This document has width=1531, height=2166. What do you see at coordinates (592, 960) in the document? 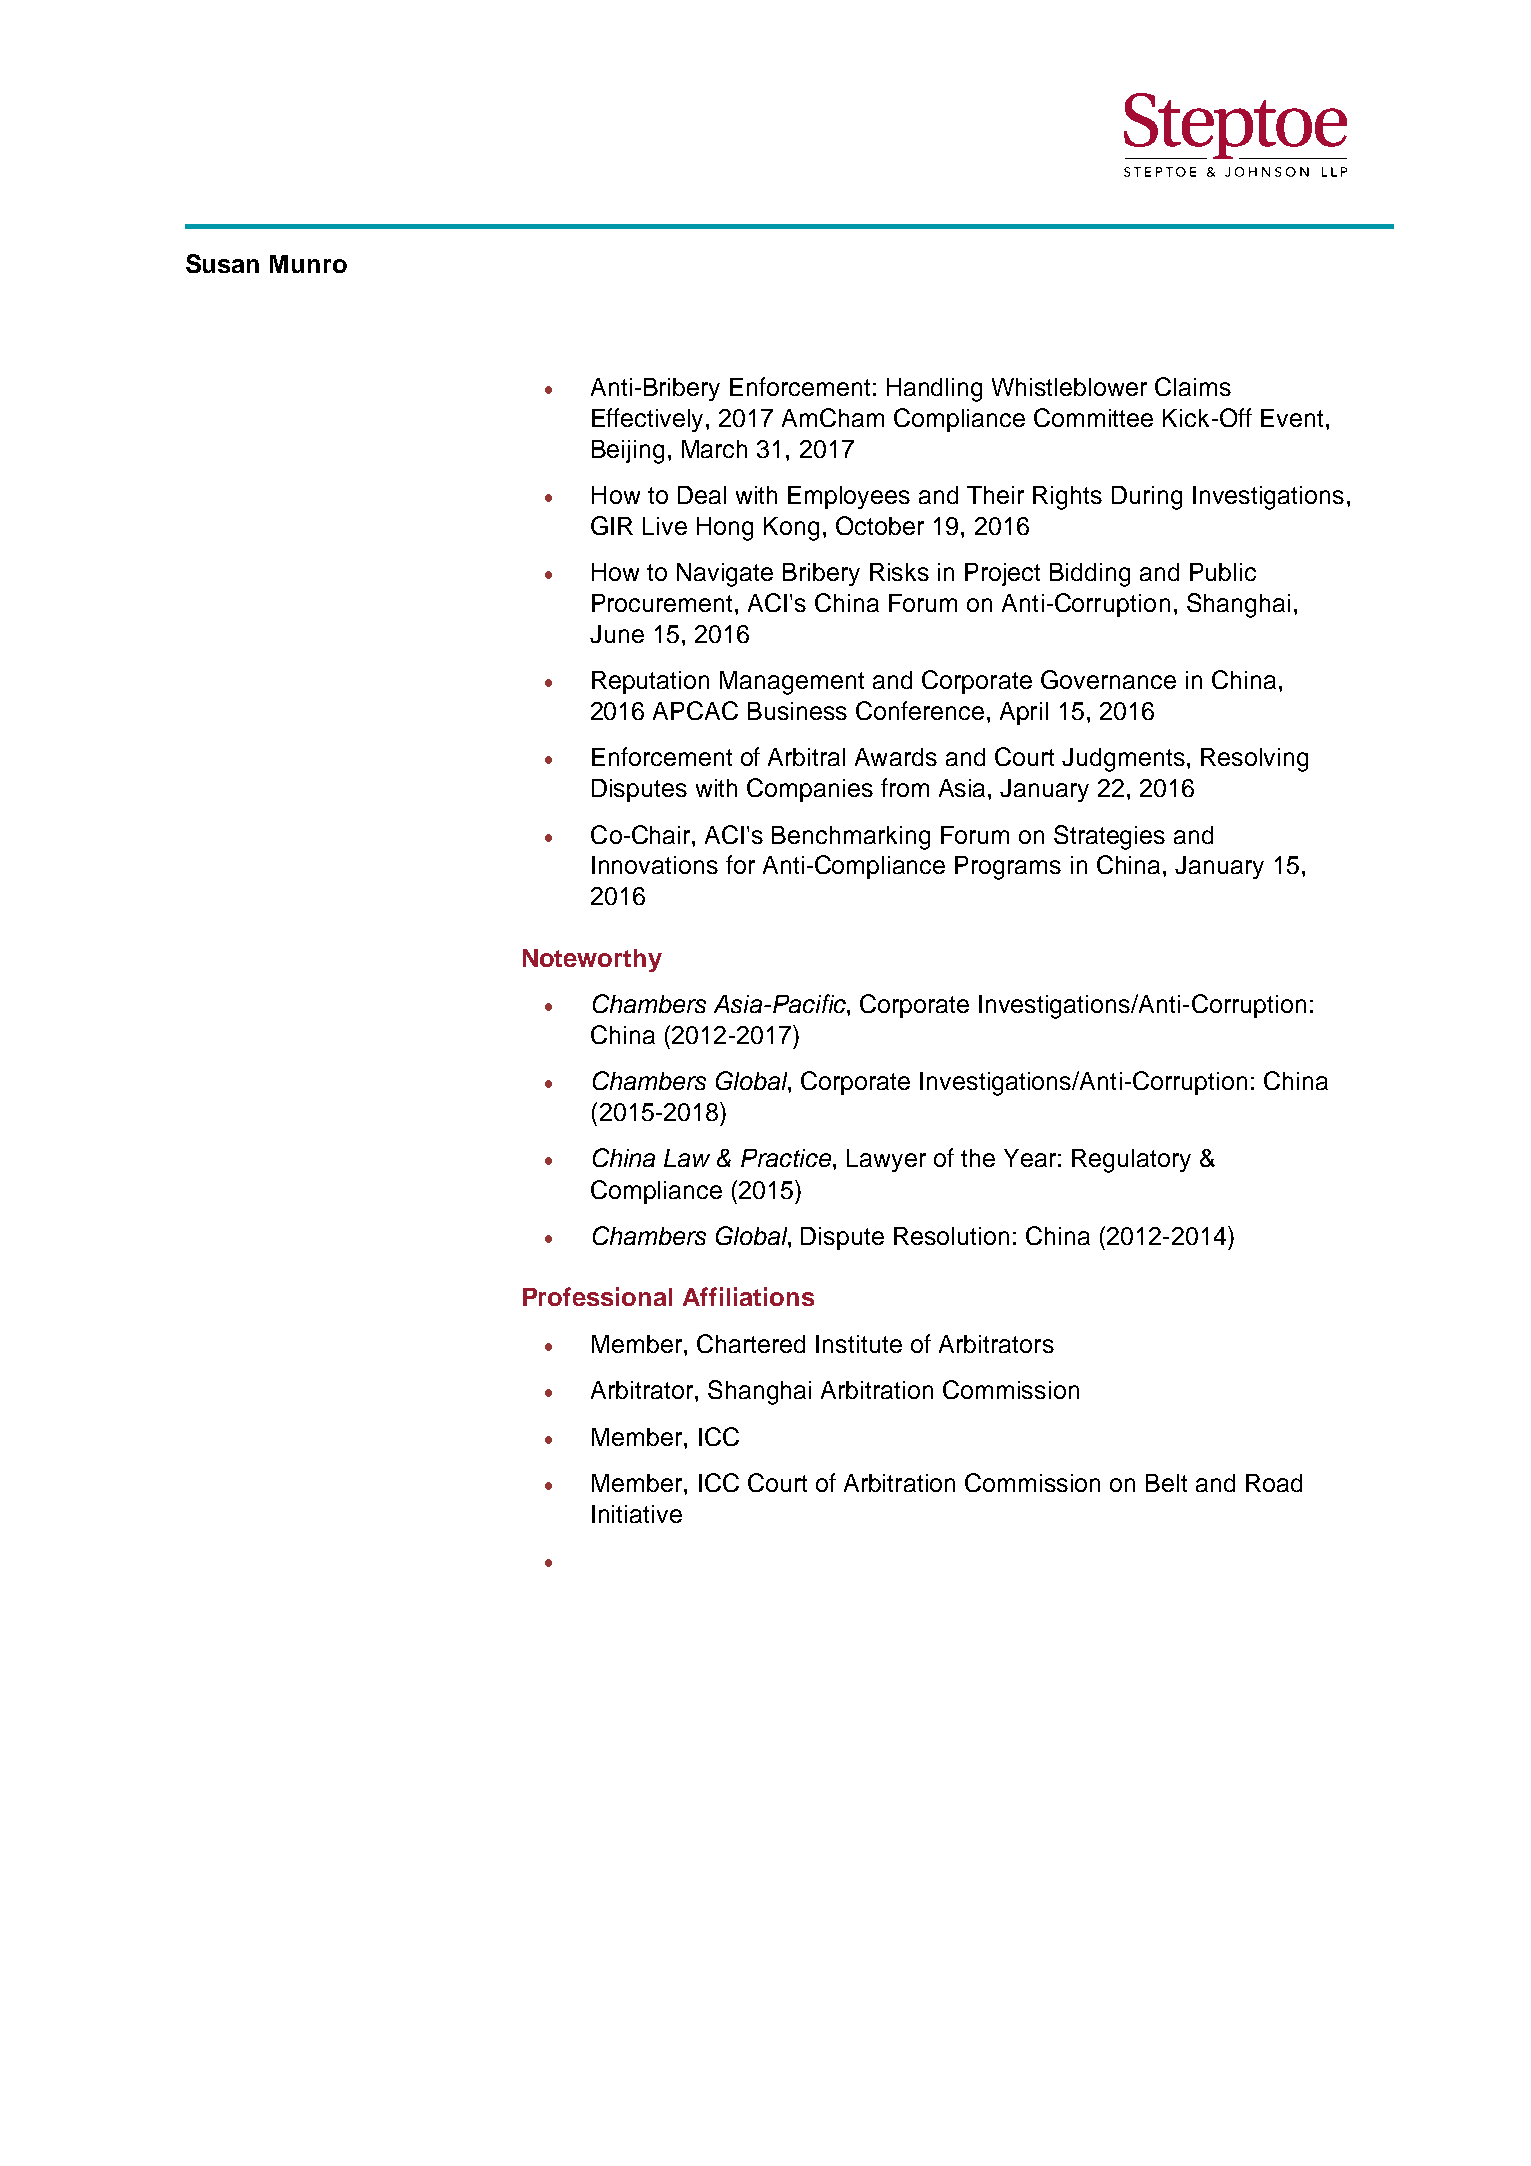
I see `Noteworthy` at bounding box center [592, 960].
